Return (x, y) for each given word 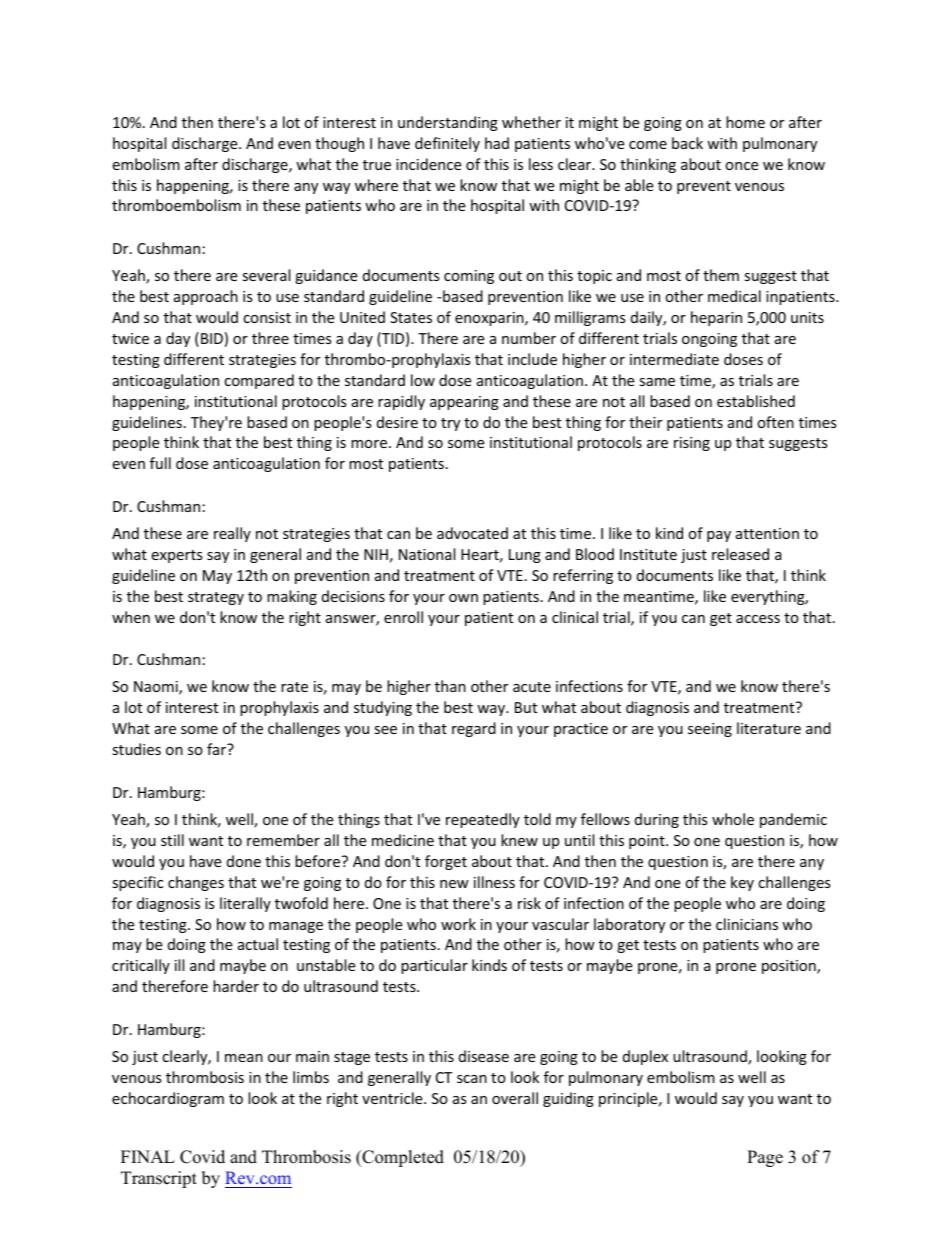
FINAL (148, 1156)
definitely (447, 144)
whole (733, 819)
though (339, 144)
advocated (472, 533)
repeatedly (483, 820)
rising (692, 444)
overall (515, 1098)
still (172, 840)
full (160, 463)
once (741, 166)
